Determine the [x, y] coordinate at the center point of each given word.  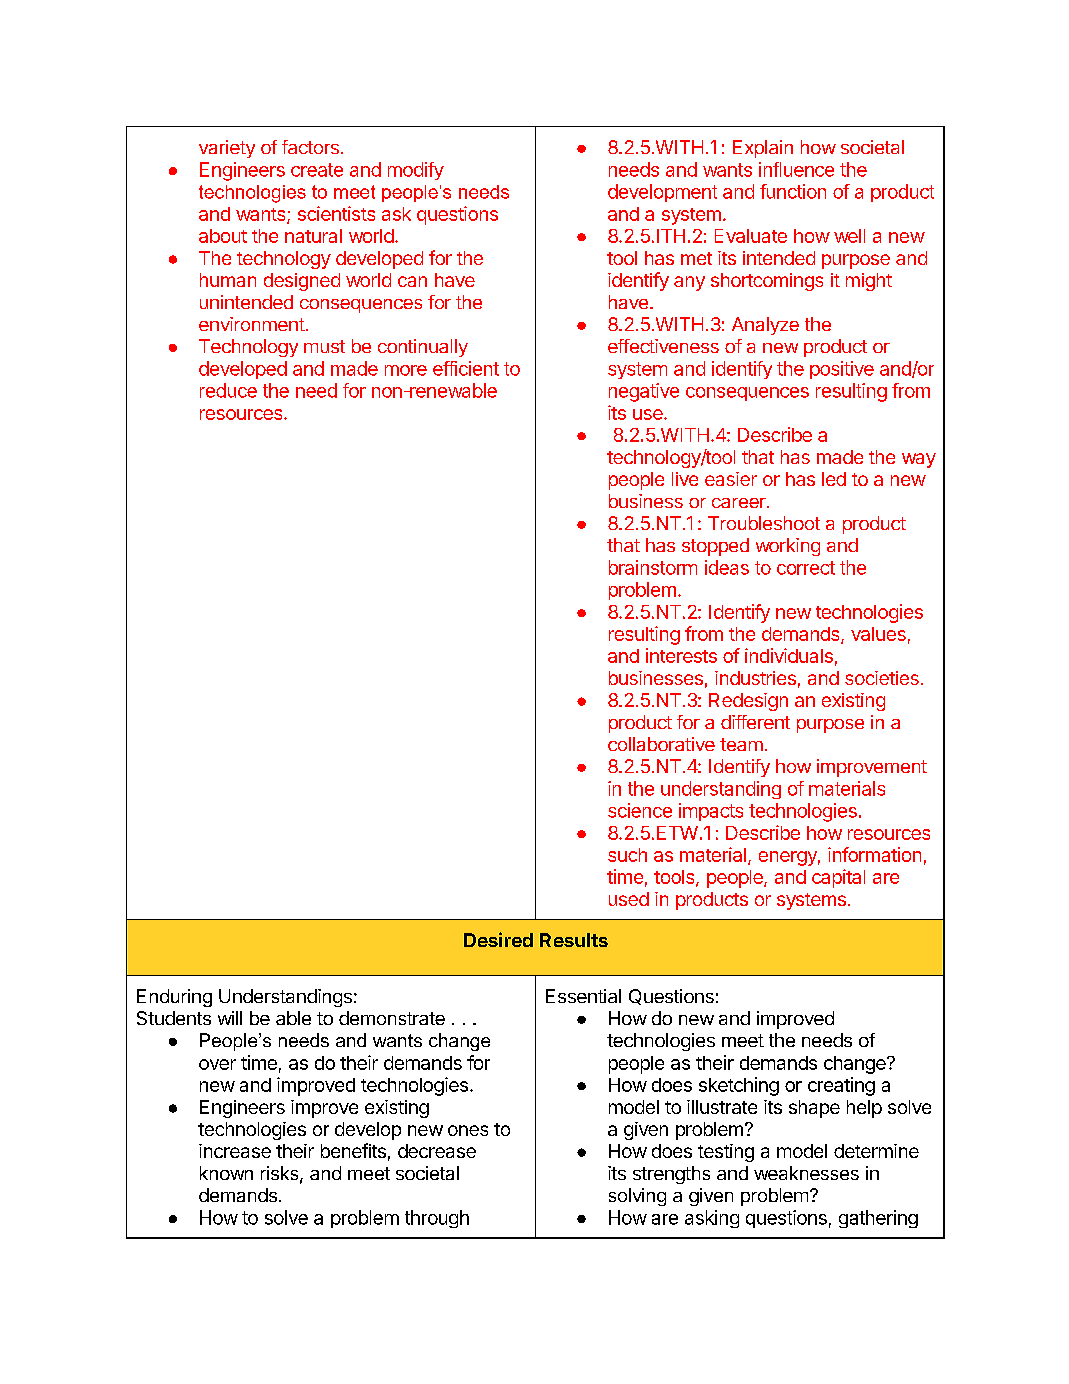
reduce [228, 390]
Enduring [174, 998]
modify [416, 171]
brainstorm [653, 567]
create [317, 170]
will [230, 1018]
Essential [583, 996]
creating [841, 1086]
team [741, 744]
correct [806, 568]
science [640, 810]
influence [796, 169]
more [406, 370]
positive [842, 370]
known [226, 1173]
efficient [466, 368]
